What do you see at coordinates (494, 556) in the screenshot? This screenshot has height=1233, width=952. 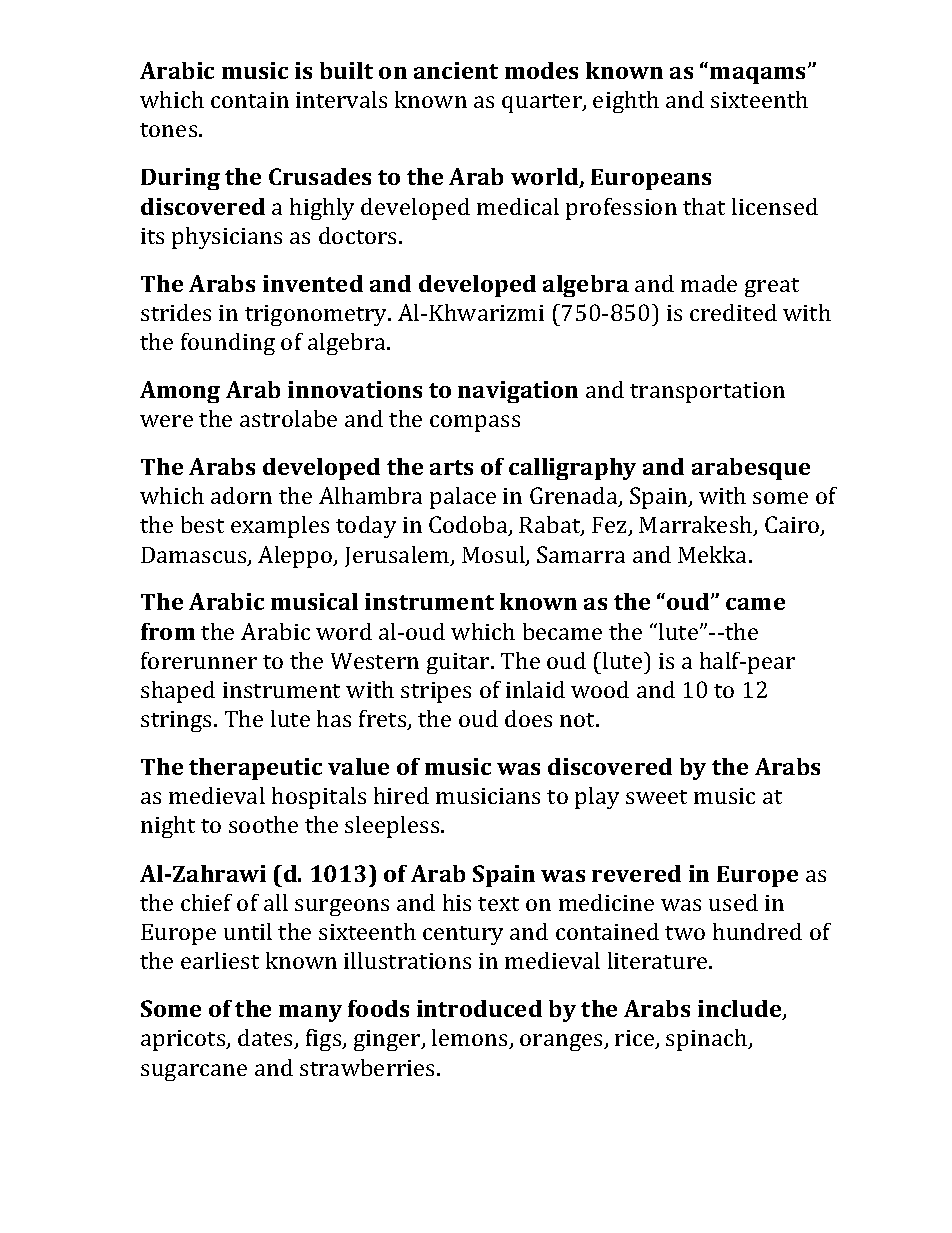 I see `Mosul` at bounding box center [494, 556].
